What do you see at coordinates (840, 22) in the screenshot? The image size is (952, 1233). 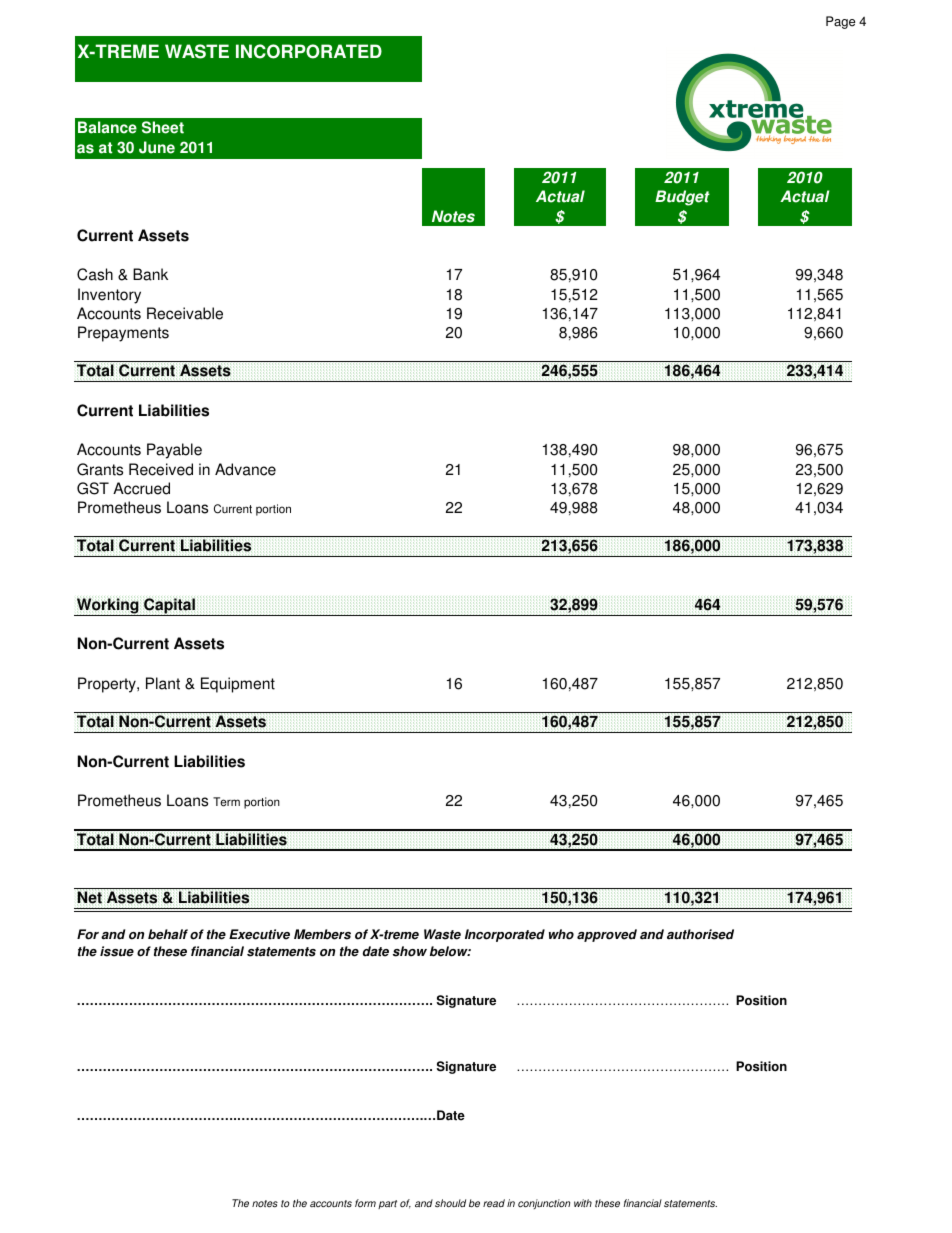 I see `Page` at bounding box center [840, 22].
